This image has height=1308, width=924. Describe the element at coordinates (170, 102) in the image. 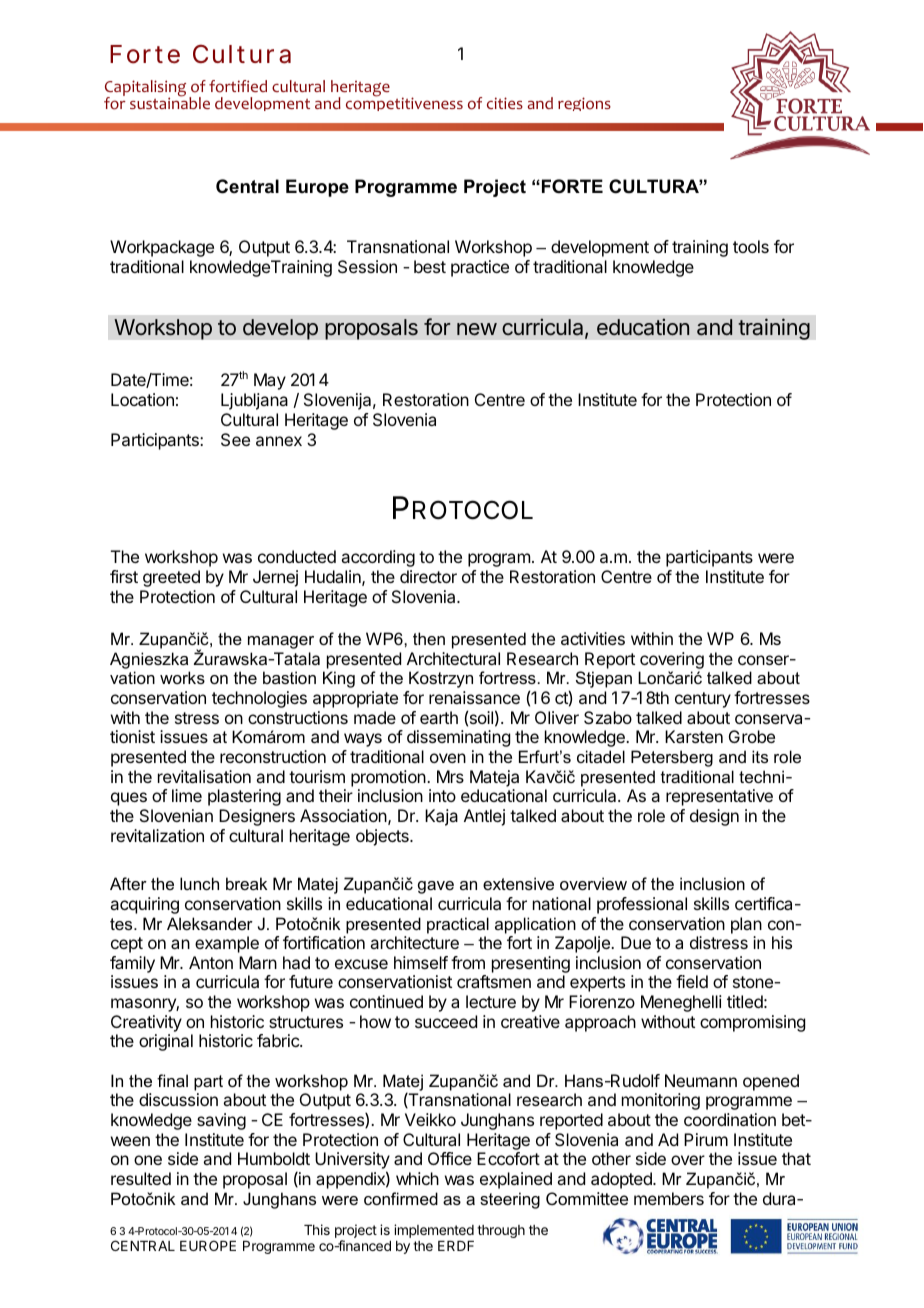

I see `sustainable` at that location.
